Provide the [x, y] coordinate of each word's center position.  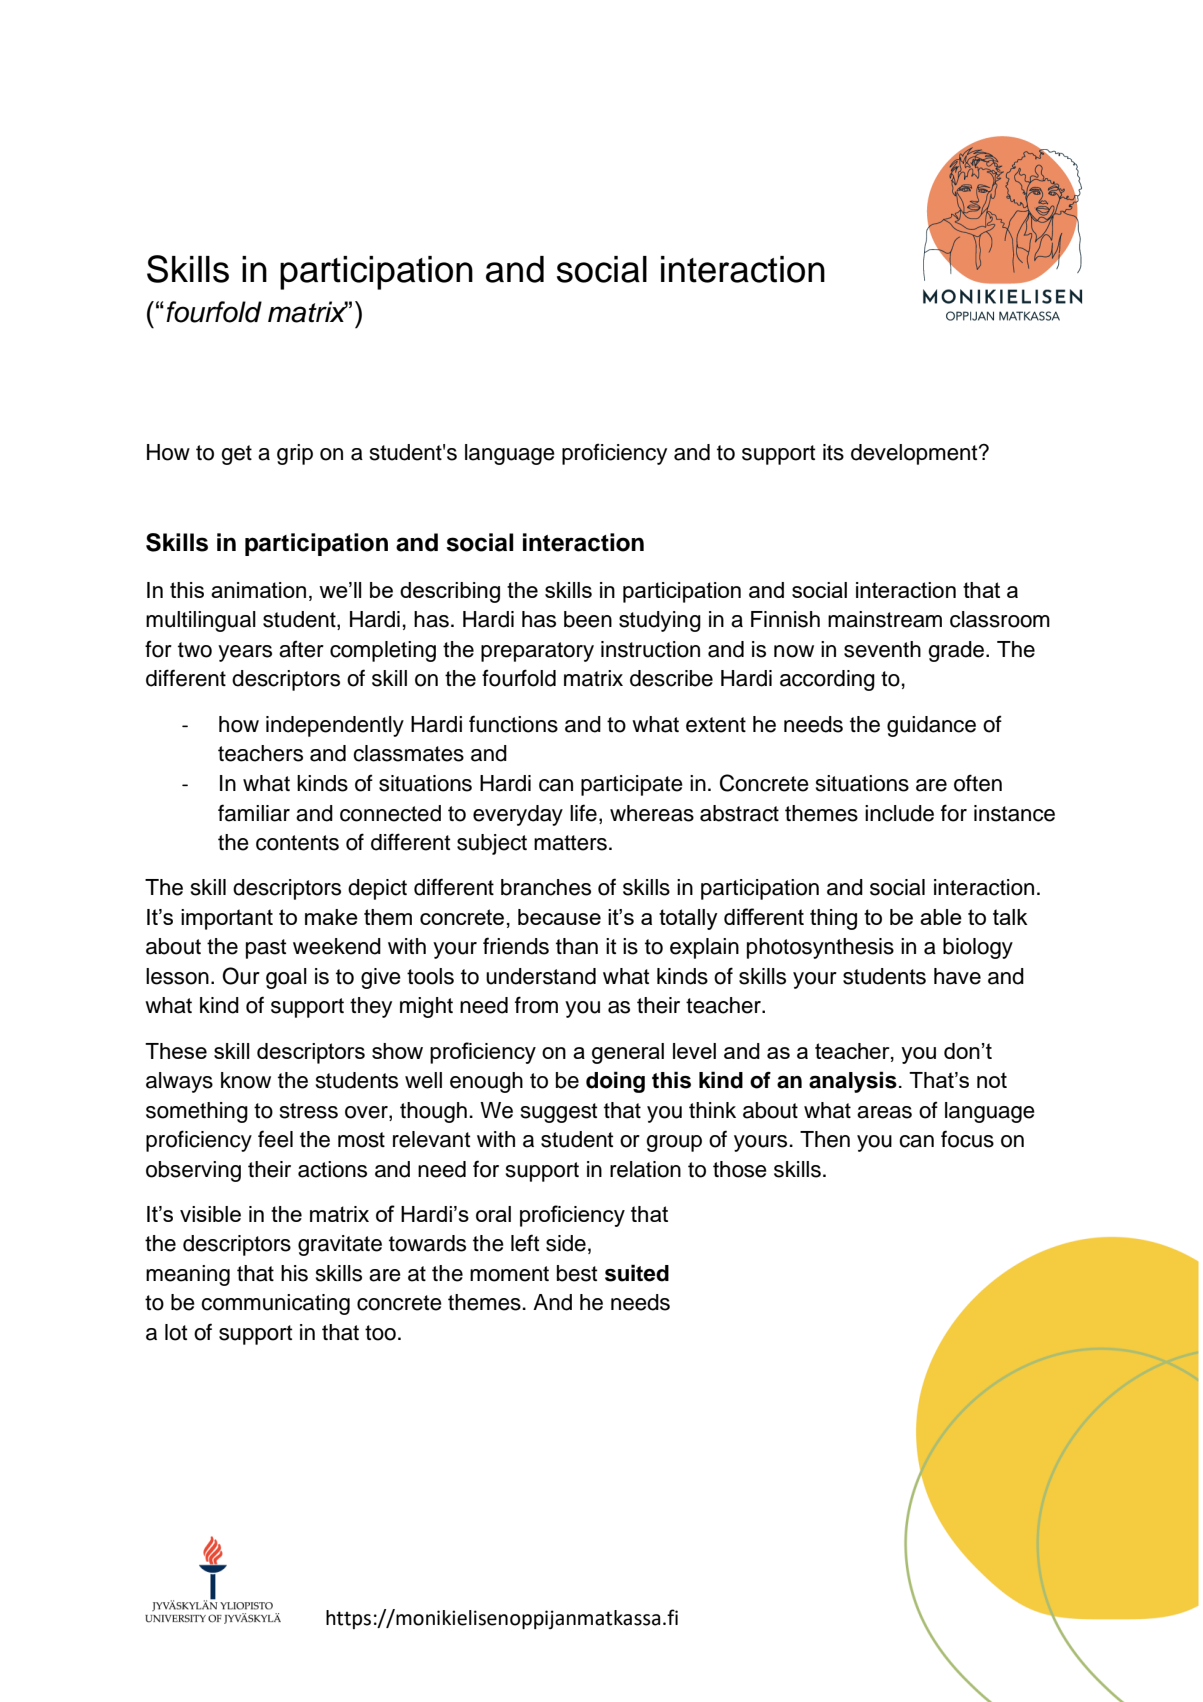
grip [295, 454]
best [577, 1273]
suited [637, 1273]
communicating [275, 1304]
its [833, 452]
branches [546, 887]
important [227, 919]
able [941, 917]
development [915, 454]
